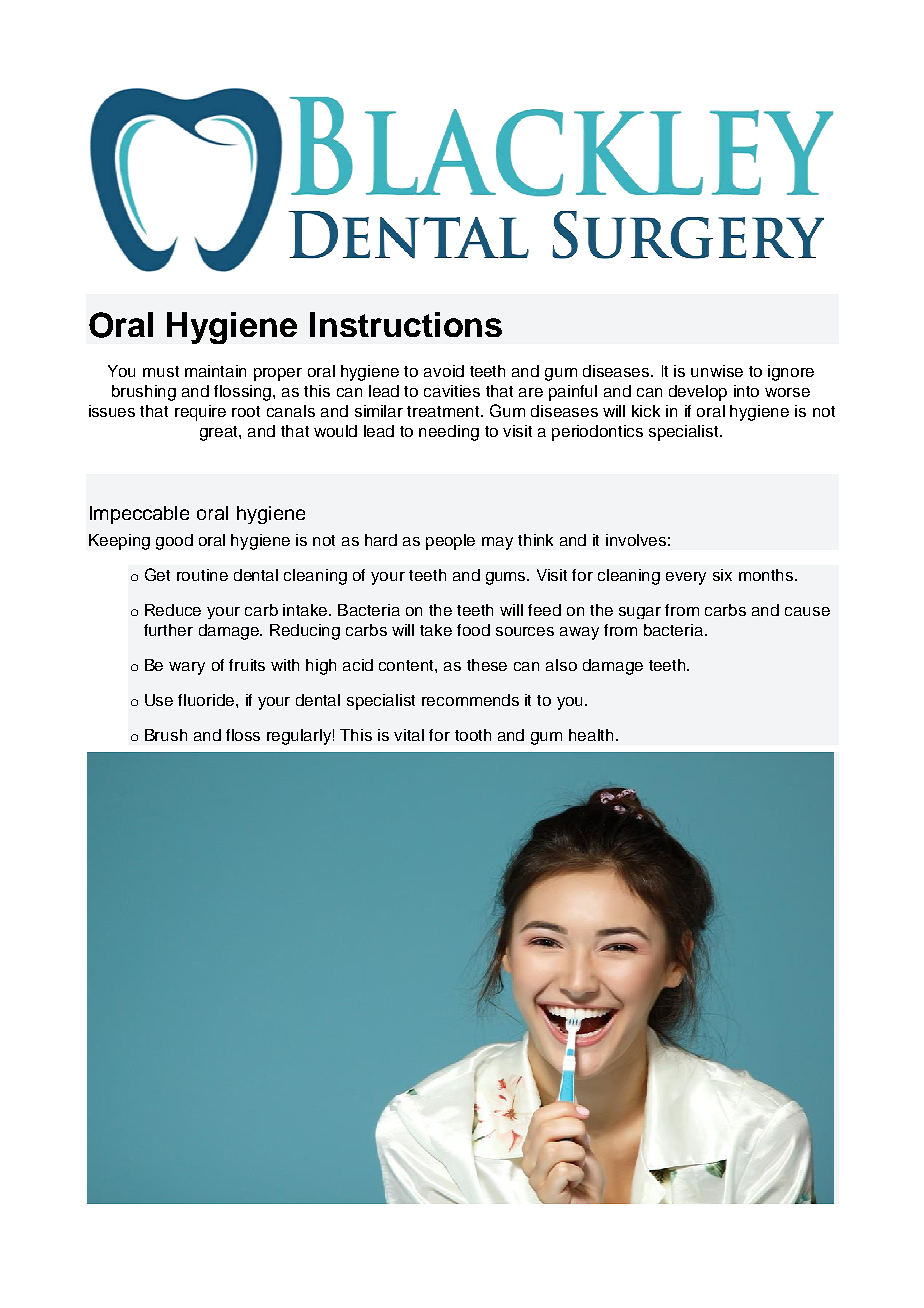  Describe the element at coordinates (473, 735) in the image. I see `tooth` at that location.
